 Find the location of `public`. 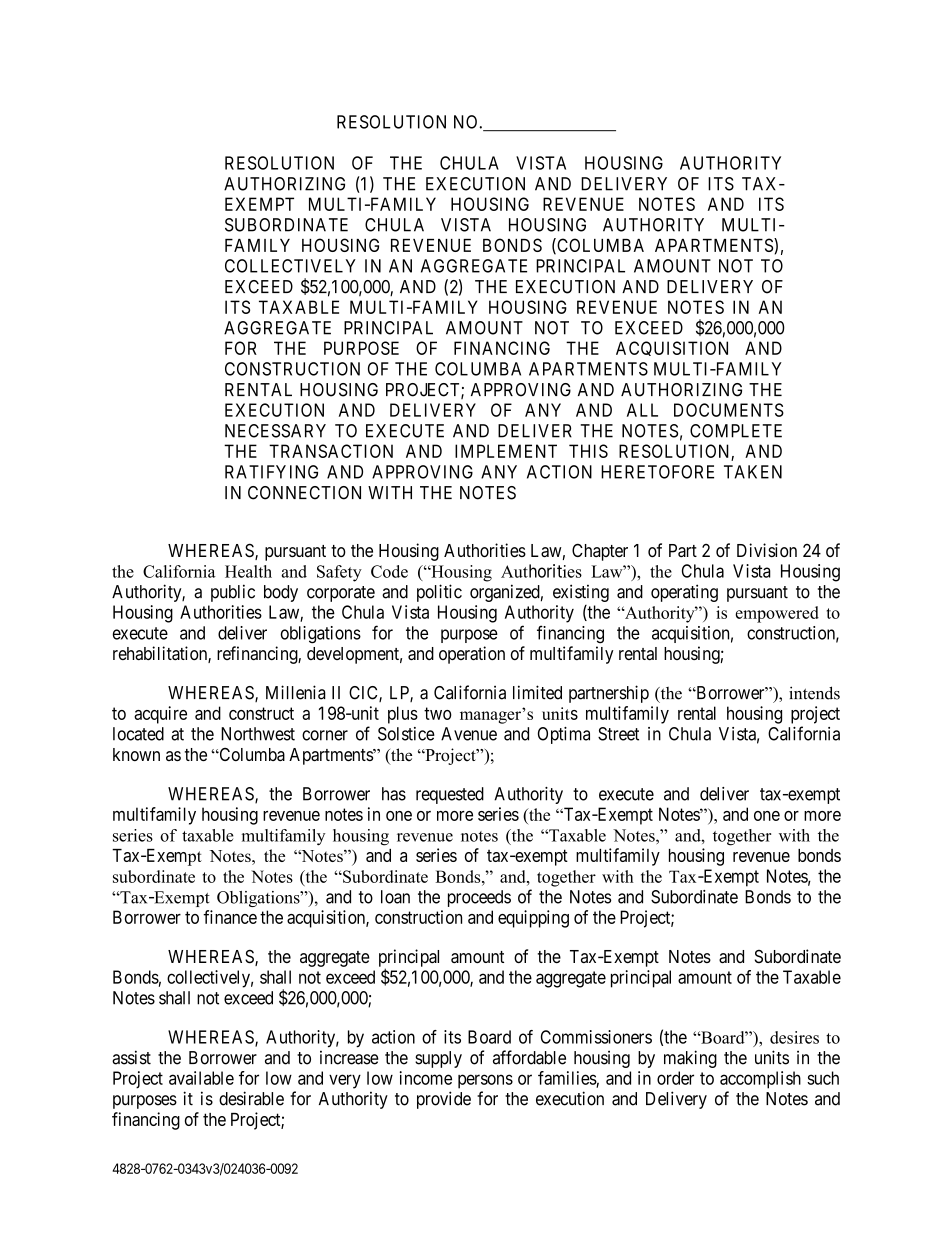

public is located at coordinates (233, 593).
